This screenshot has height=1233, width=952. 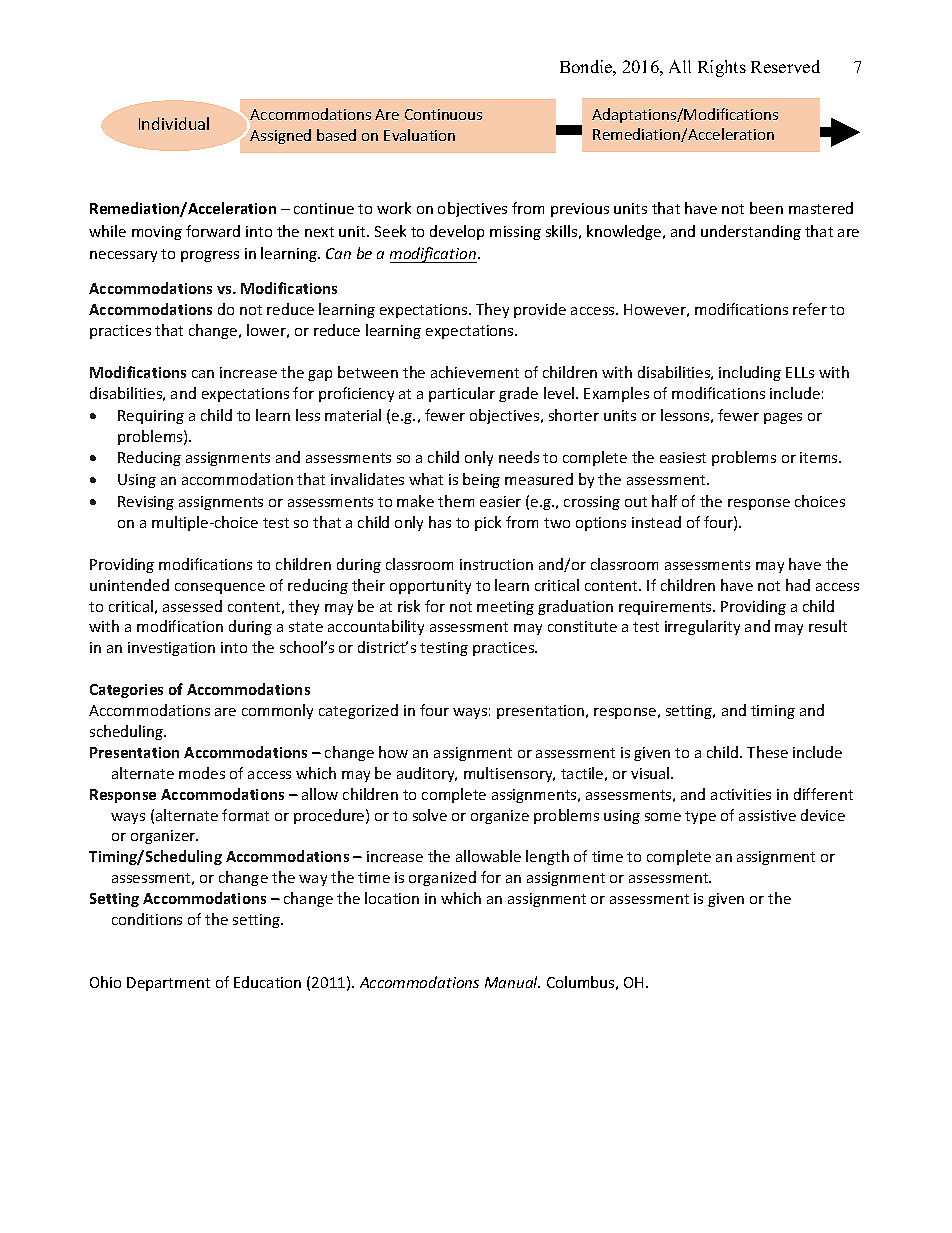 What do you see at coordinates (505, 608) in the screenshot?
I see `meeting` at bounding box center [505, 608].
